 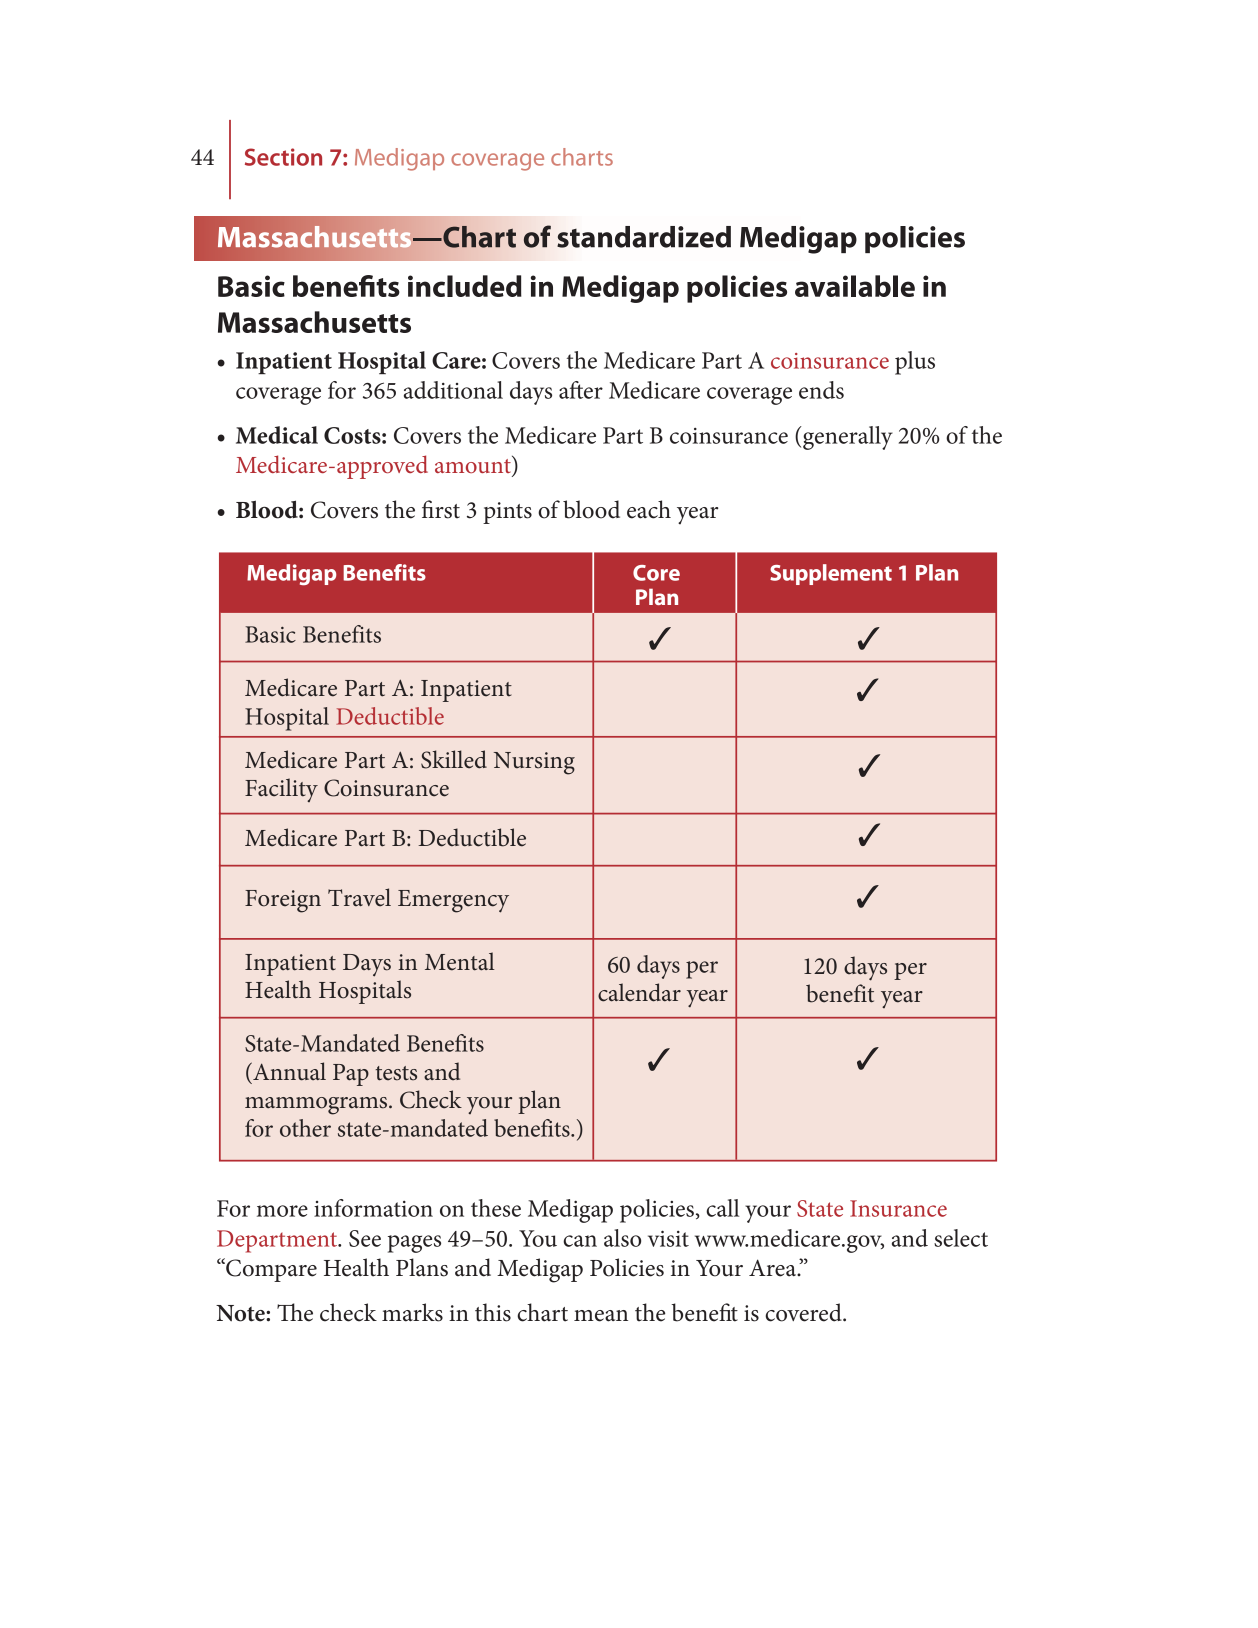 I want to click on Nursing, so click(x=534, y=763).
